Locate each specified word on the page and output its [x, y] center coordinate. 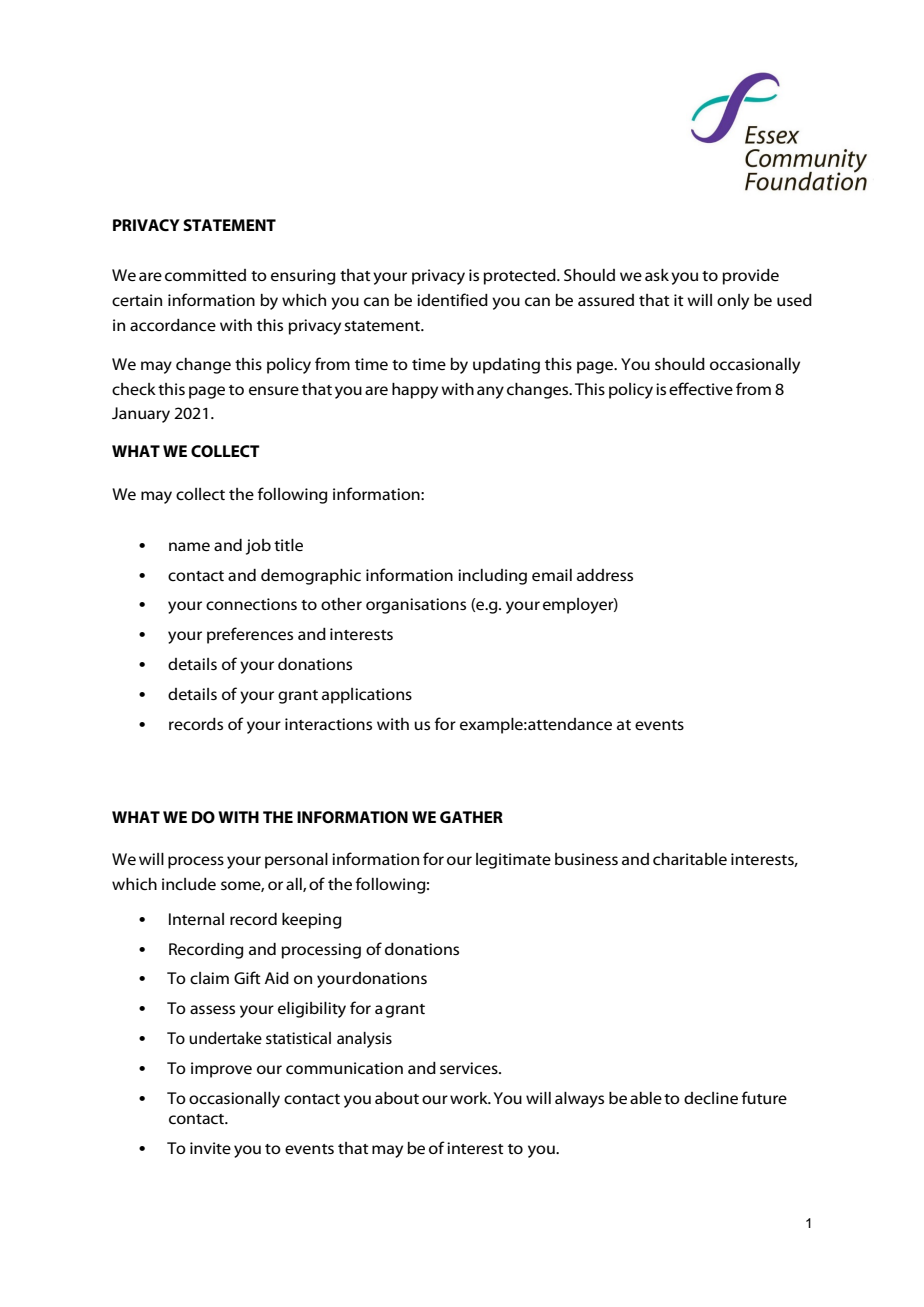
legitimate [513, 861]
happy [415, 391]
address [605, 575]
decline [711, 1098]
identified [452, 299]
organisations [416, 606]
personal [296, 861]
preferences [250, 635]
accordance [173, 325]
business [586, 859]
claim [209, 978]
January [141, 415]
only [733, 302]
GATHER [471, 817]
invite [210, 1148]
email [552, 575]
